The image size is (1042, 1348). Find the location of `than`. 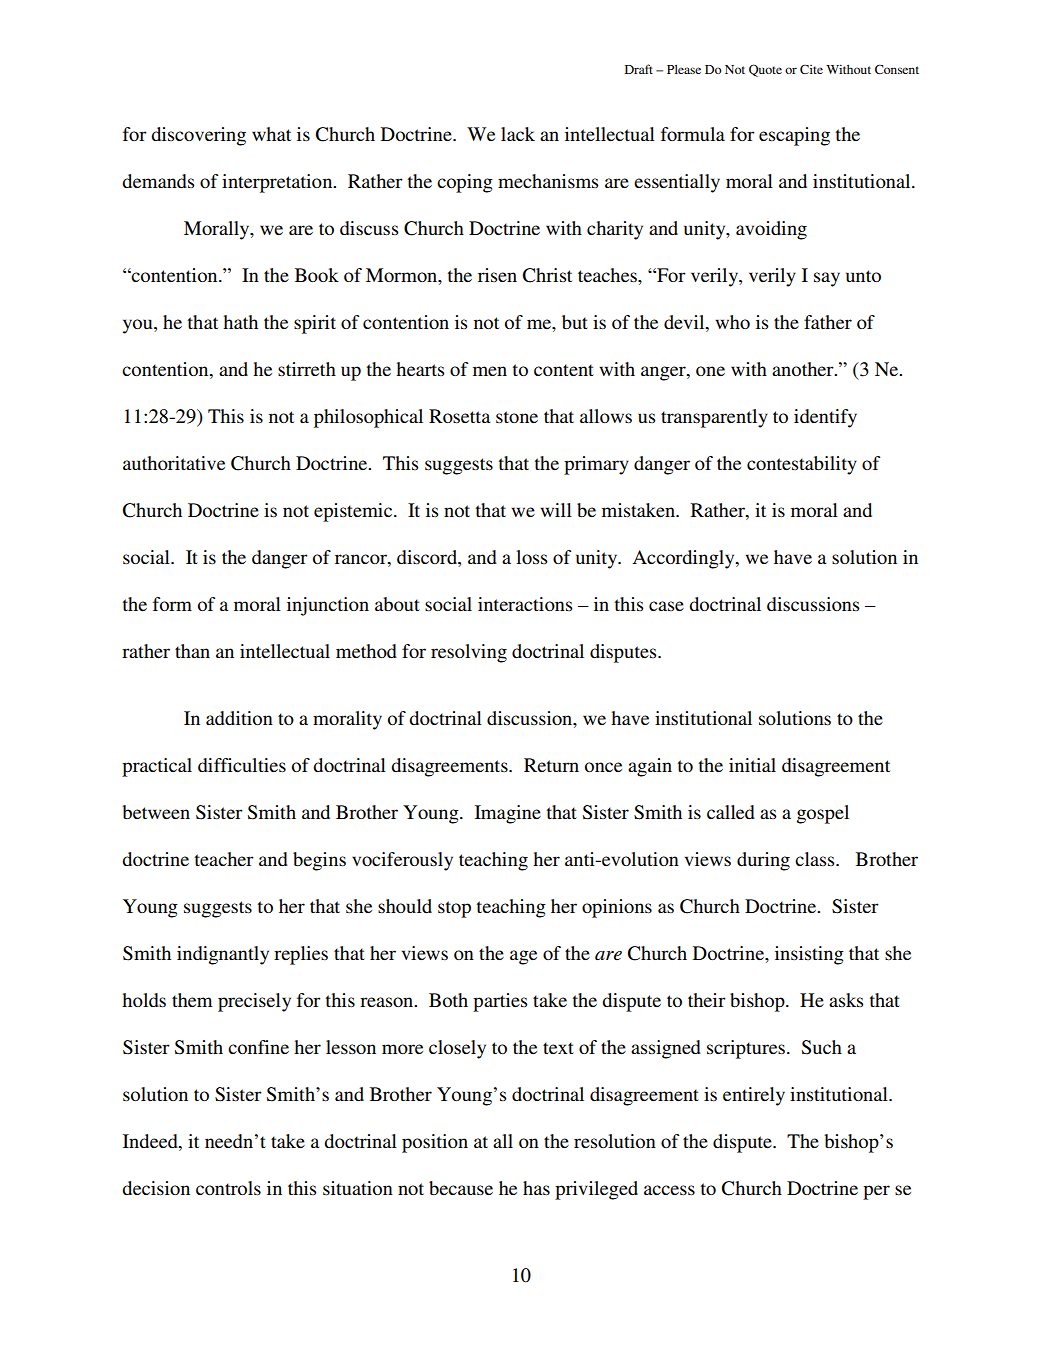

than is located at coordinates (192, 651).
